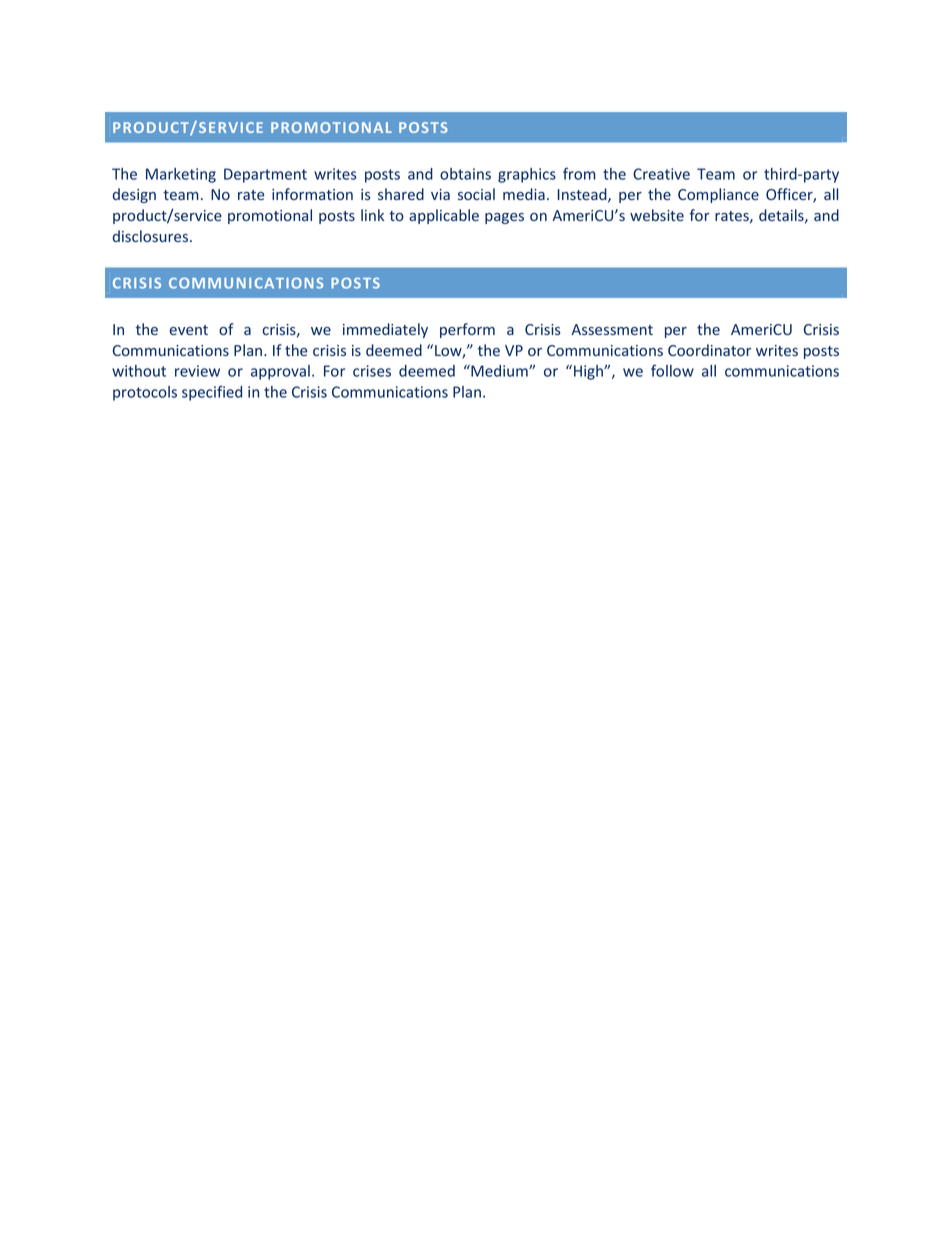 The height and width of the screenshot is (1233, 952). What do you see at coordinates (189, 330) in the screenshot?
I see `event` at bounding box center [189, 330].
